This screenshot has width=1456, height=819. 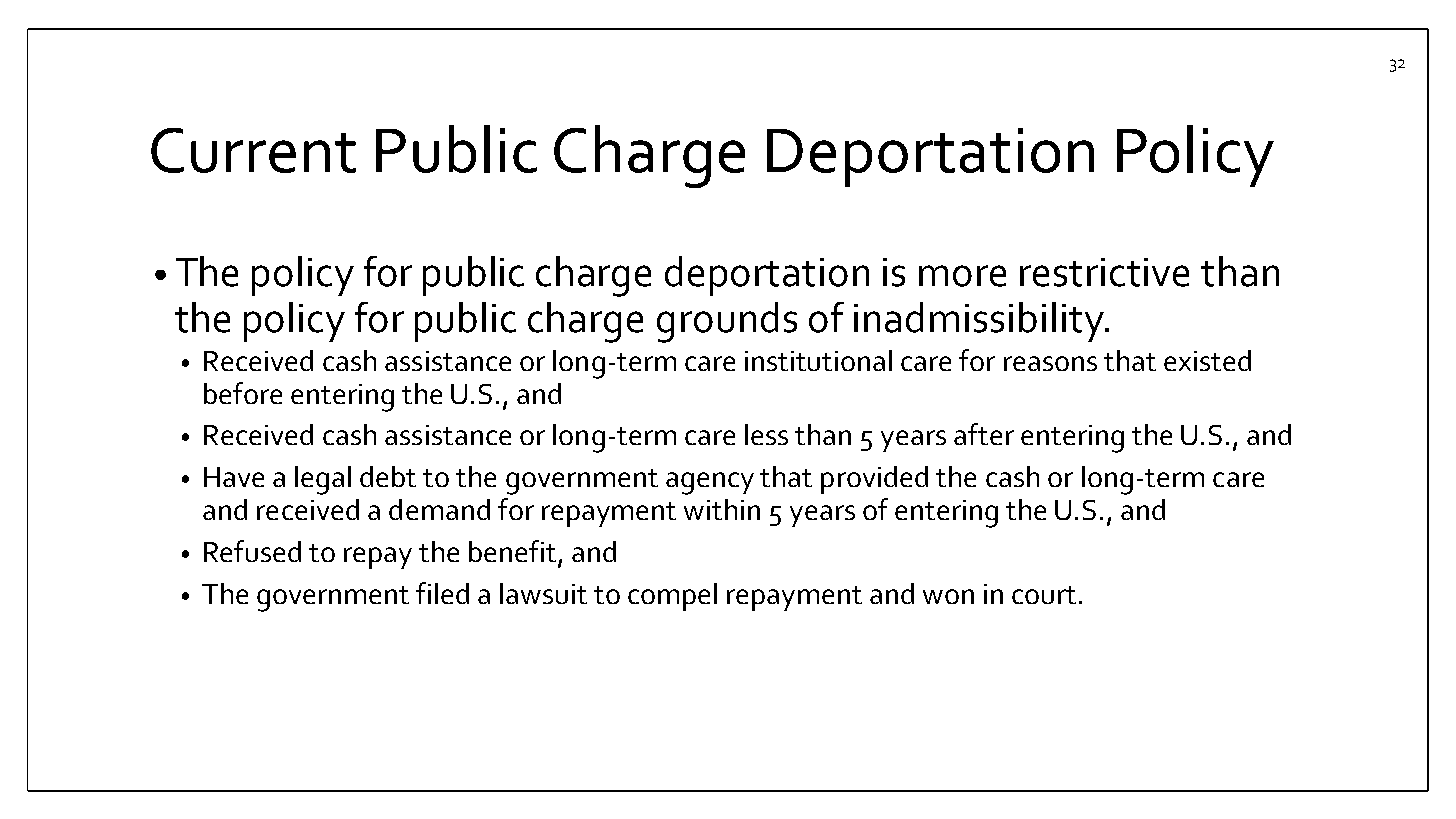 What do you see at coordinates (727, 322) in the screenshot?
I see `grounds` at bounding box center [727, 322].
